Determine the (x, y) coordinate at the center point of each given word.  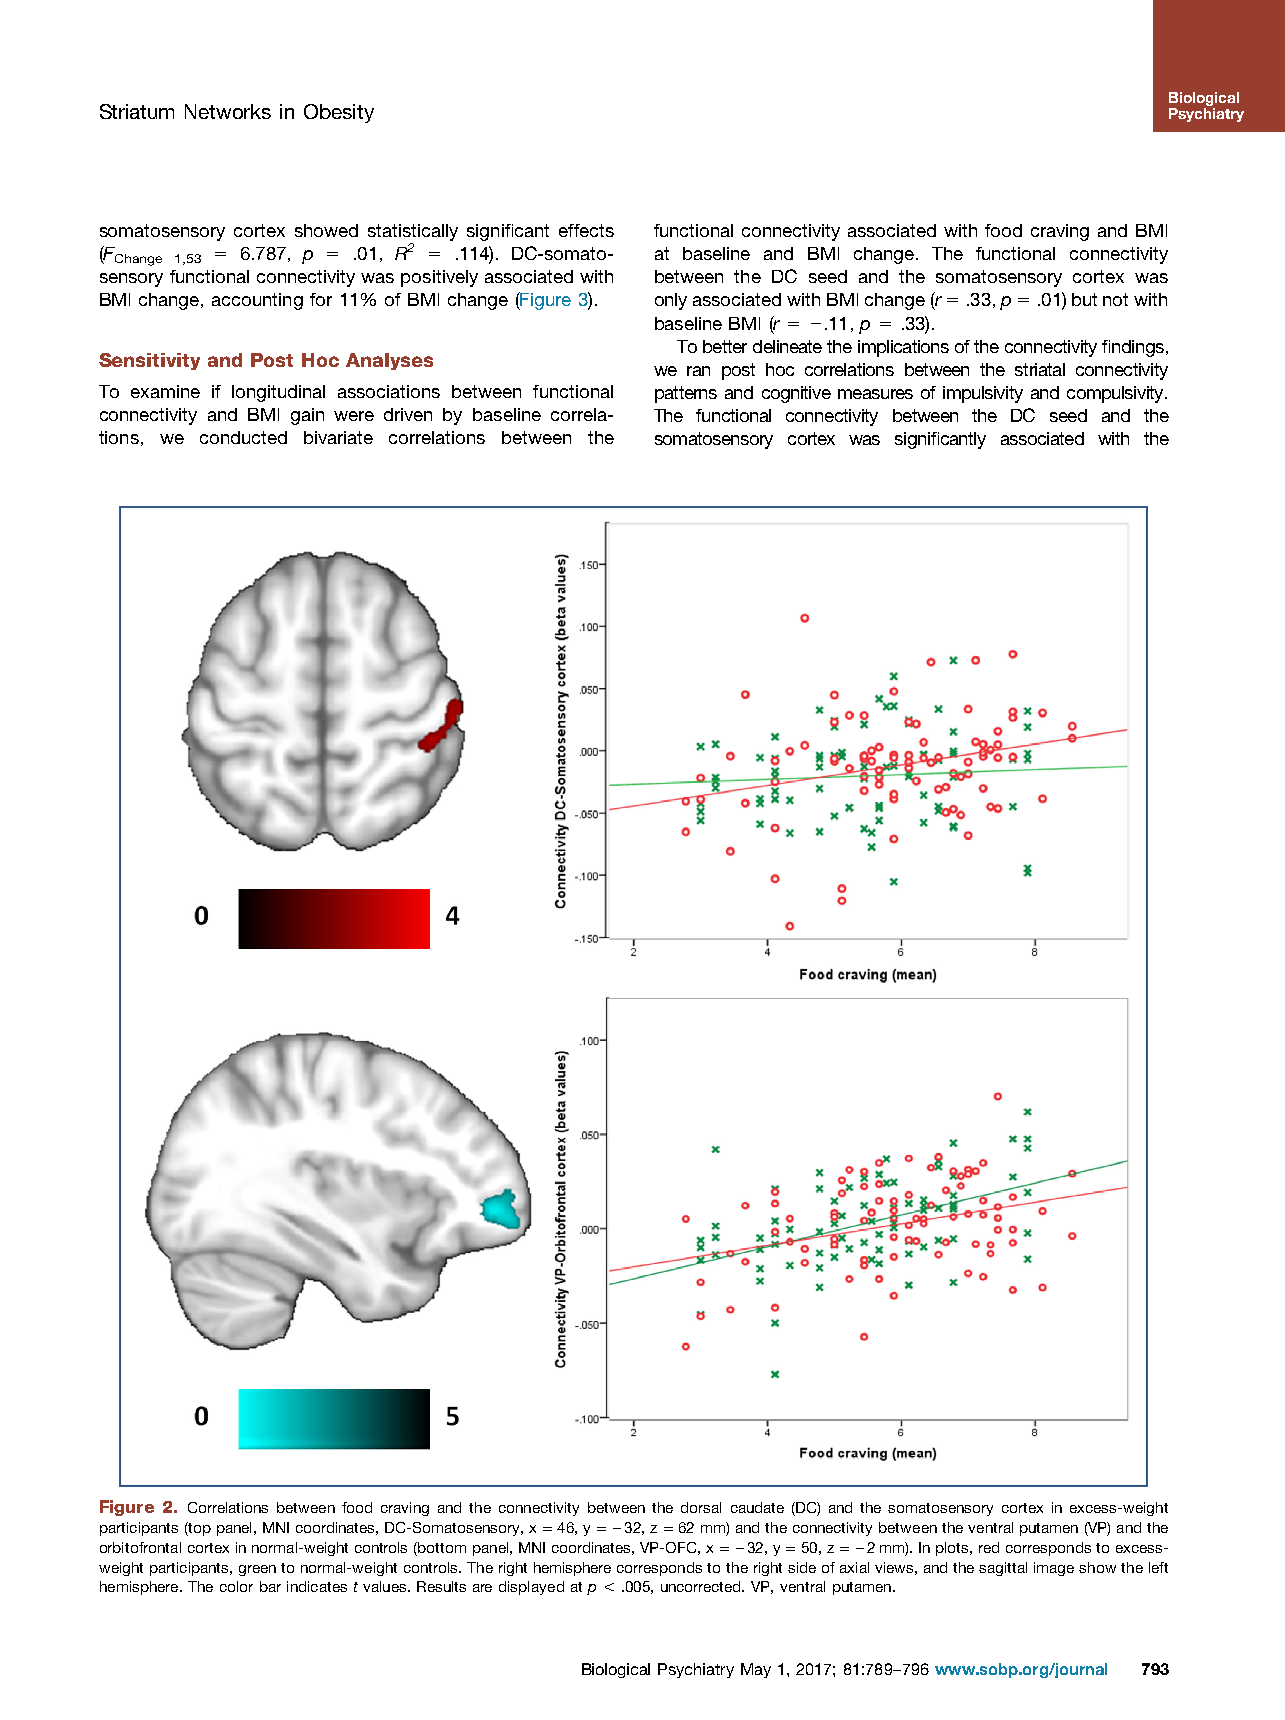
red (989, 1547)
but (1084, 299)
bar (270, 1586)
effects (586, 230)
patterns (686, 394)
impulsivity (983, 394)
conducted (243, 437)
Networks (228, 111)
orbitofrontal (140, 1547)
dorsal (701, 1507)
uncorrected (702, 1586)
